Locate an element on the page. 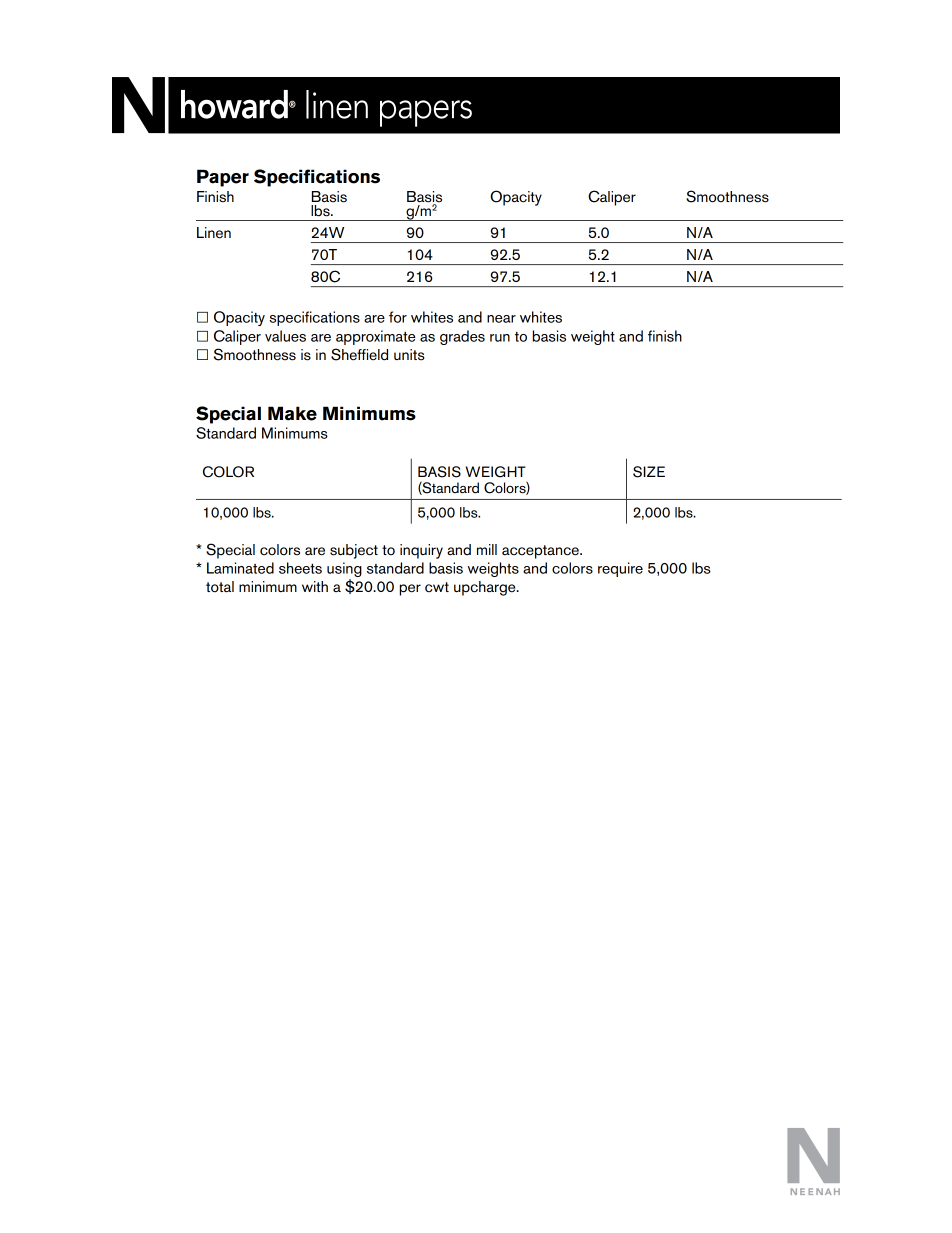 The image size is (952, 1233). values is located at coordinates (285, 336).
